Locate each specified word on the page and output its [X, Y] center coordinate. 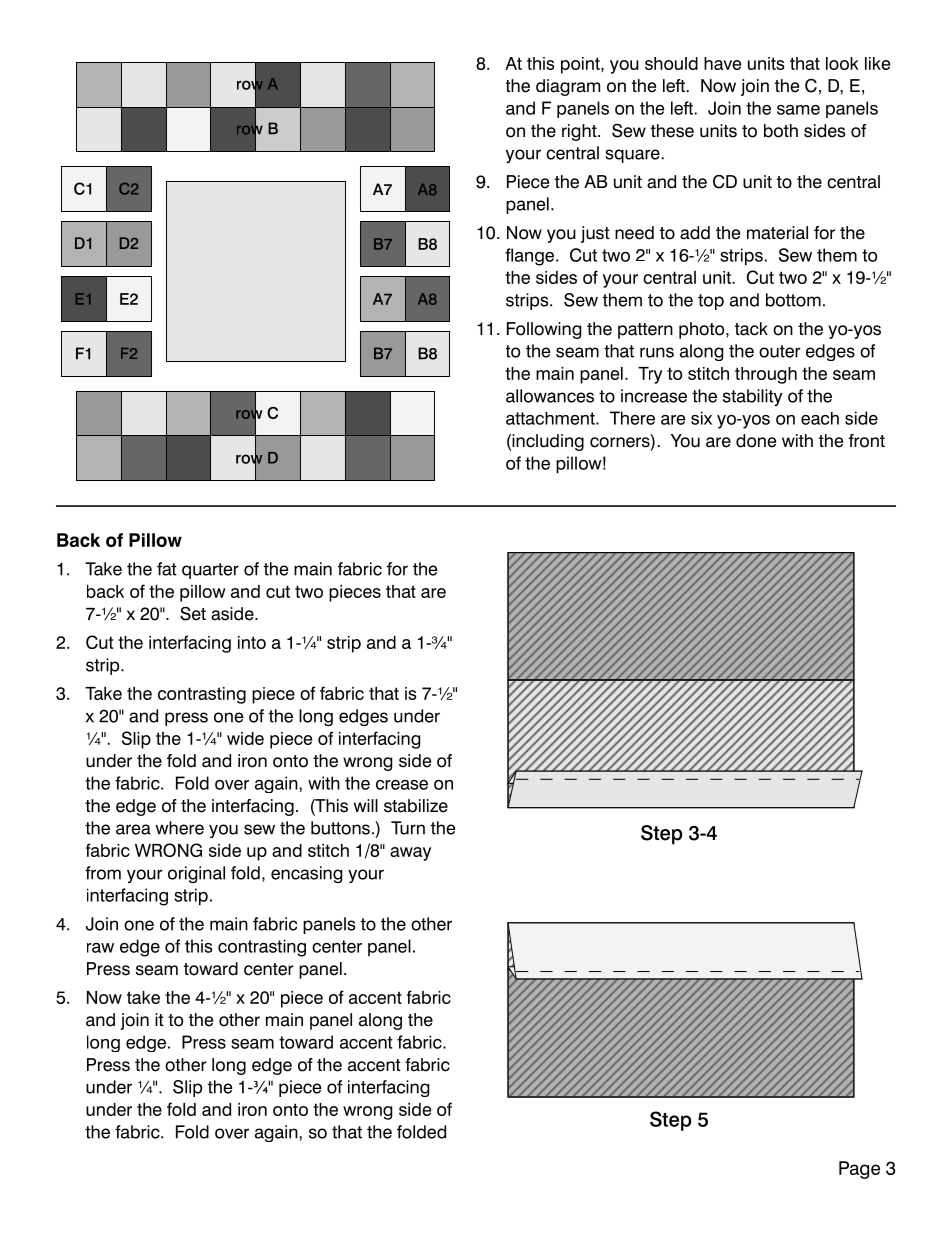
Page [859, 1170]
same [798, 110]
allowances [550, 396]
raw [100, 948]
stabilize [416, 806]
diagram [568, 87]
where [179, 828]
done [756, 441]
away [410, 854]
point [581, 65]
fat [167, 569]
